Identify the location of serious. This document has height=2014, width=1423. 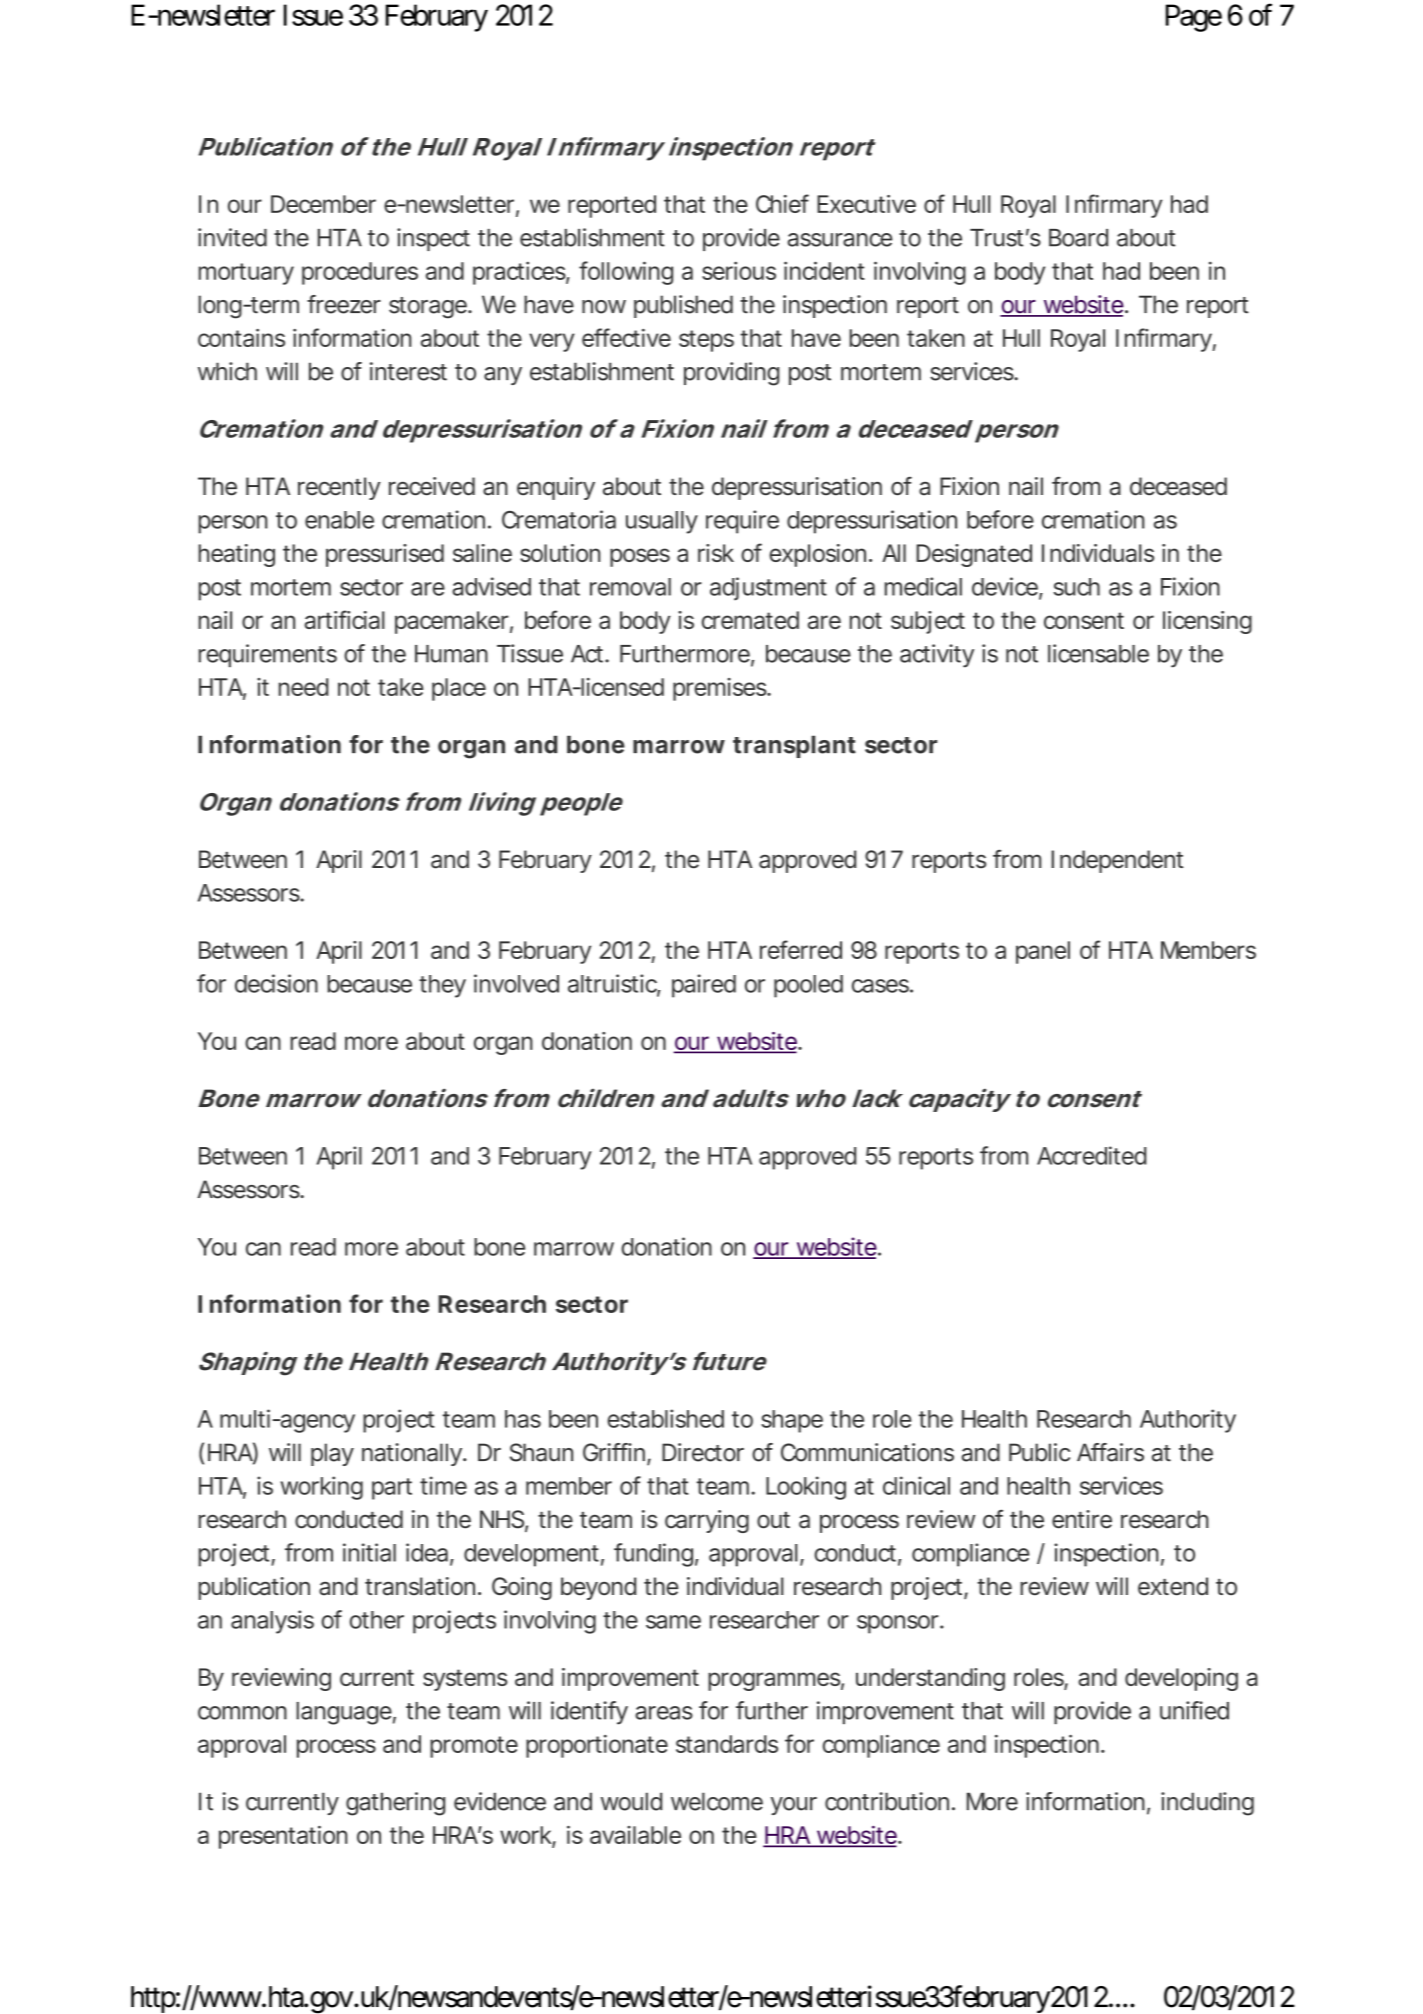
(739, 270).
